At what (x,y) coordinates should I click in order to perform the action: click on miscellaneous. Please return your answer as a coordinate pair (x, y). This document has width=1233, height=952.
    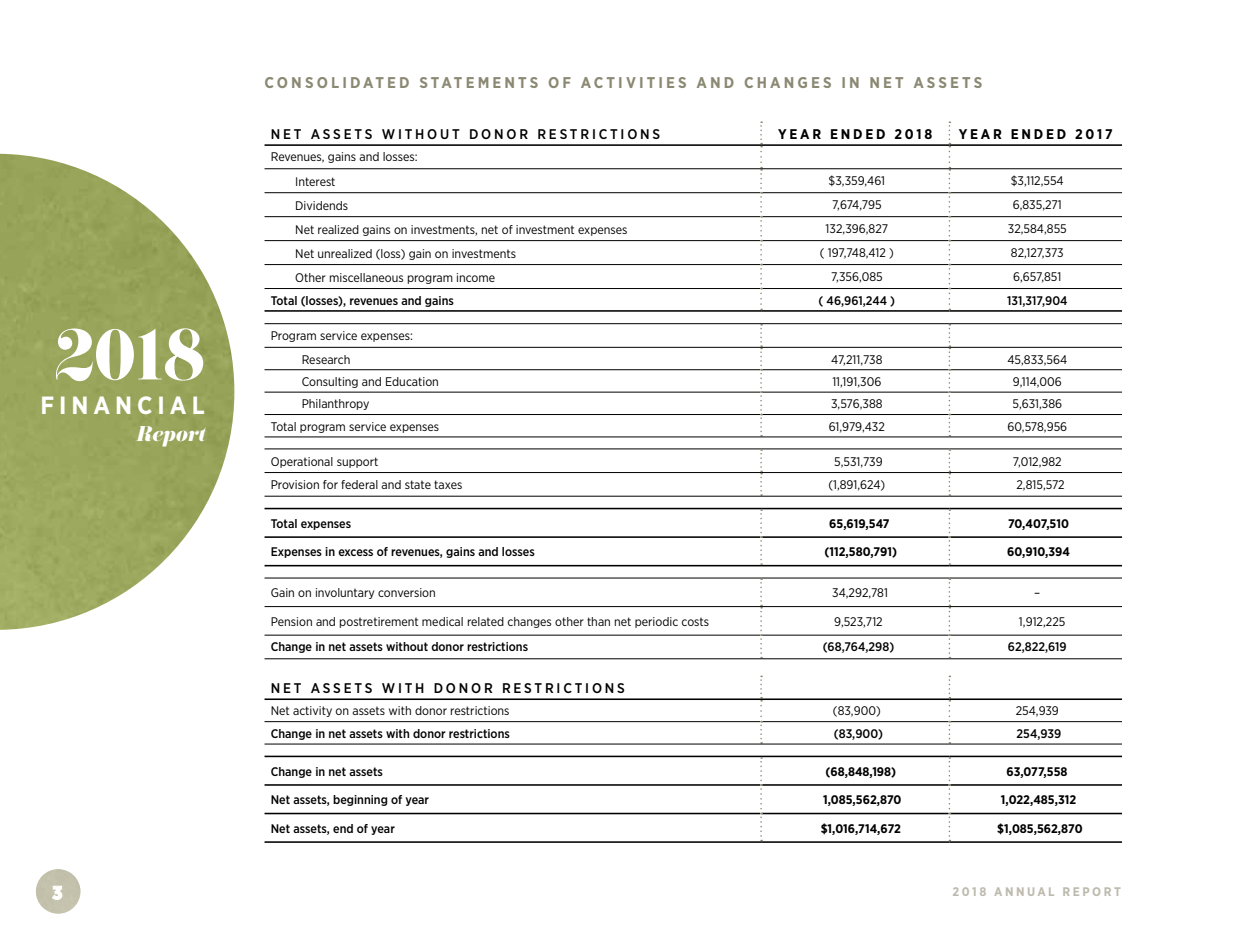
    Looking at the image, I should click on (366, 277).
